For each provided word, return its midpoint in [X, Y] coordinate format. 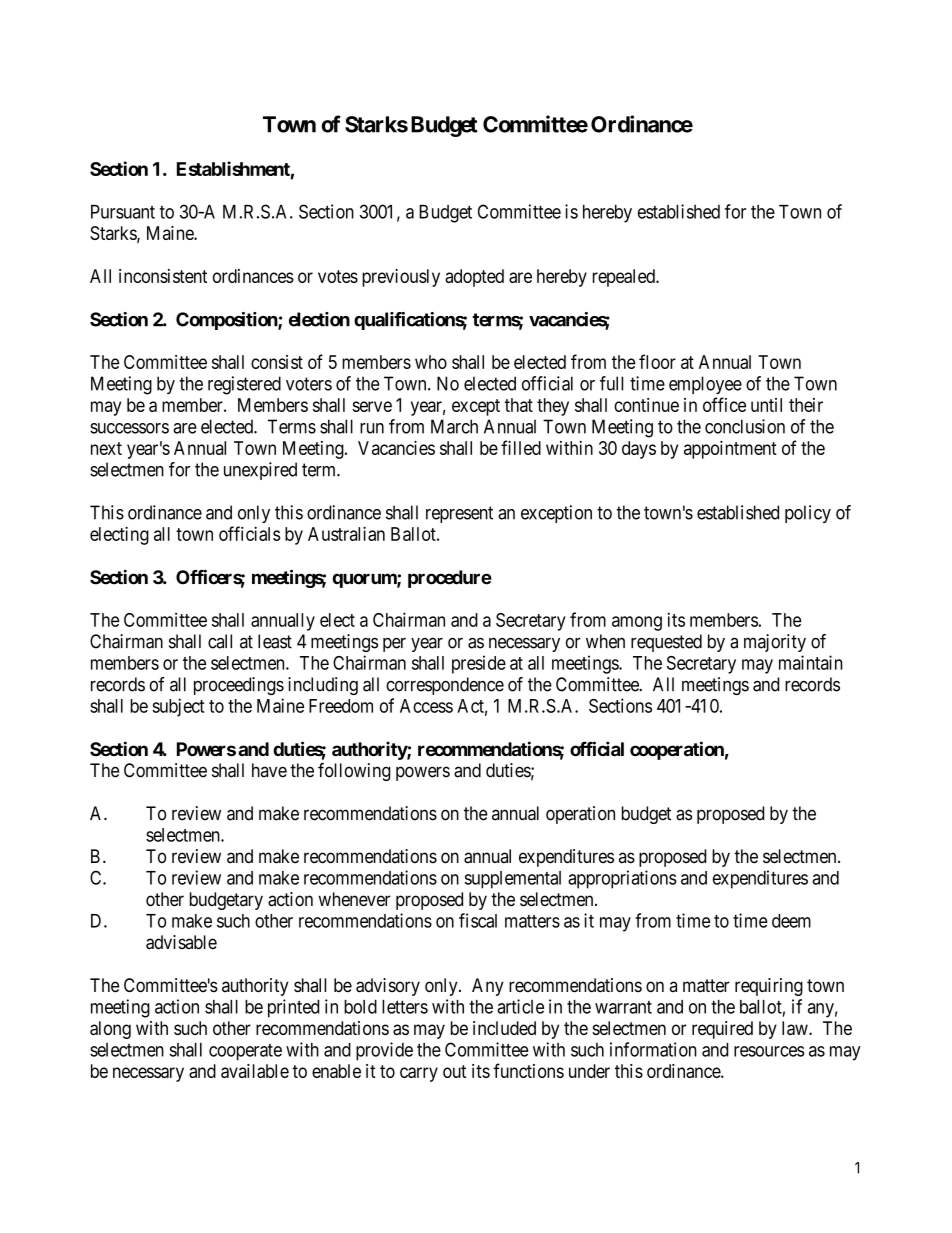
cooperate [245, 1052]
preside [479, 664]
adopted [474, 278]
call [220, 641]
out [454, 1071]
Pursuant [123, 212]
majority [775, 643]
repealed [625, 278]
